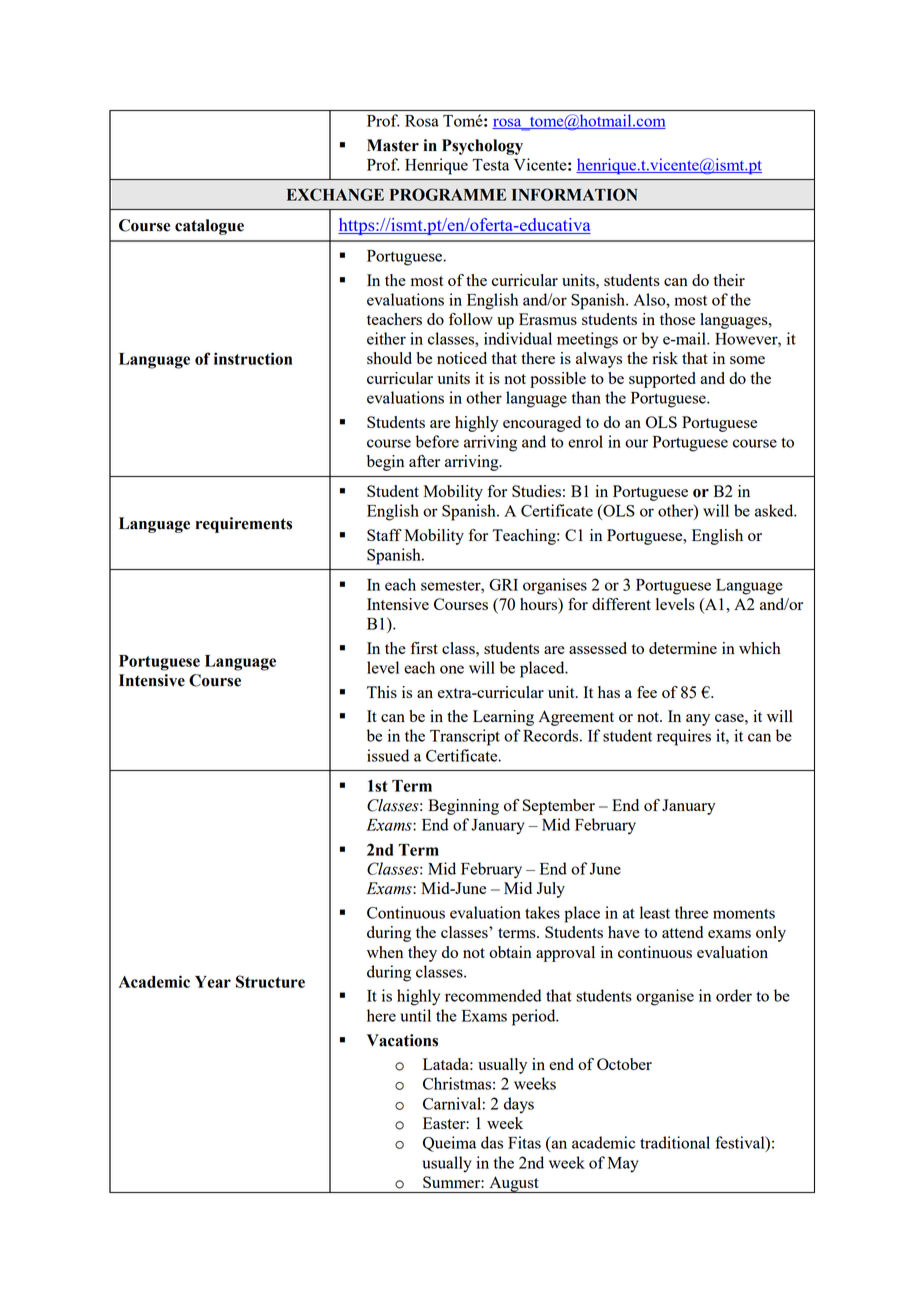 The image size is (924, 1308). Describe the element at coordinates (729, 280) in the page. I see `their` at that location.
